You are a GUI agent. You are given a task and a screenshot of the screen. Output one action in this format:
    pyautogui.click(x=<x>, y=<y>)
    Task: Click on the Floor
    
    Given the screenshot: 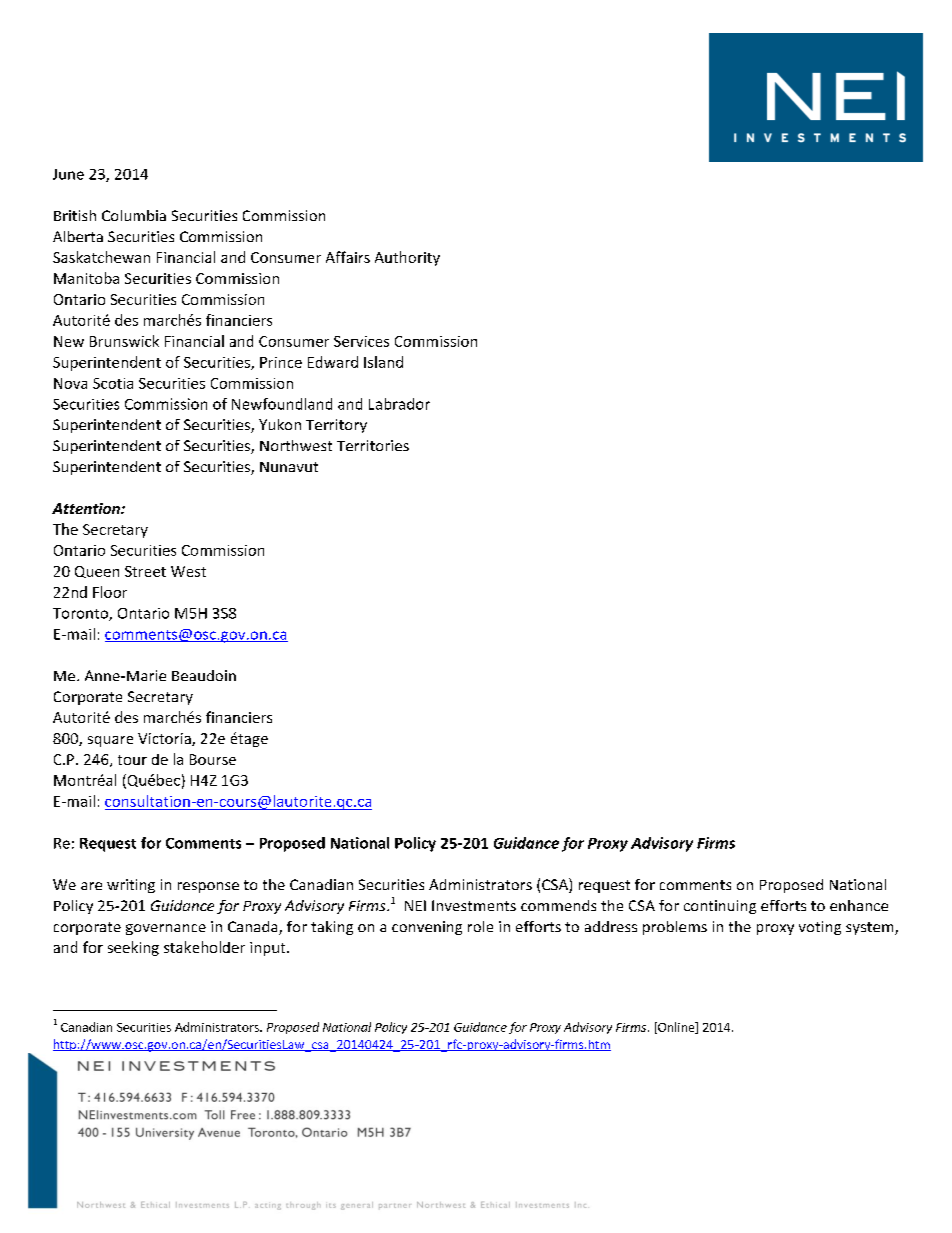 What is the action you would take?
    pyautogui.click(x=110, y=592)
